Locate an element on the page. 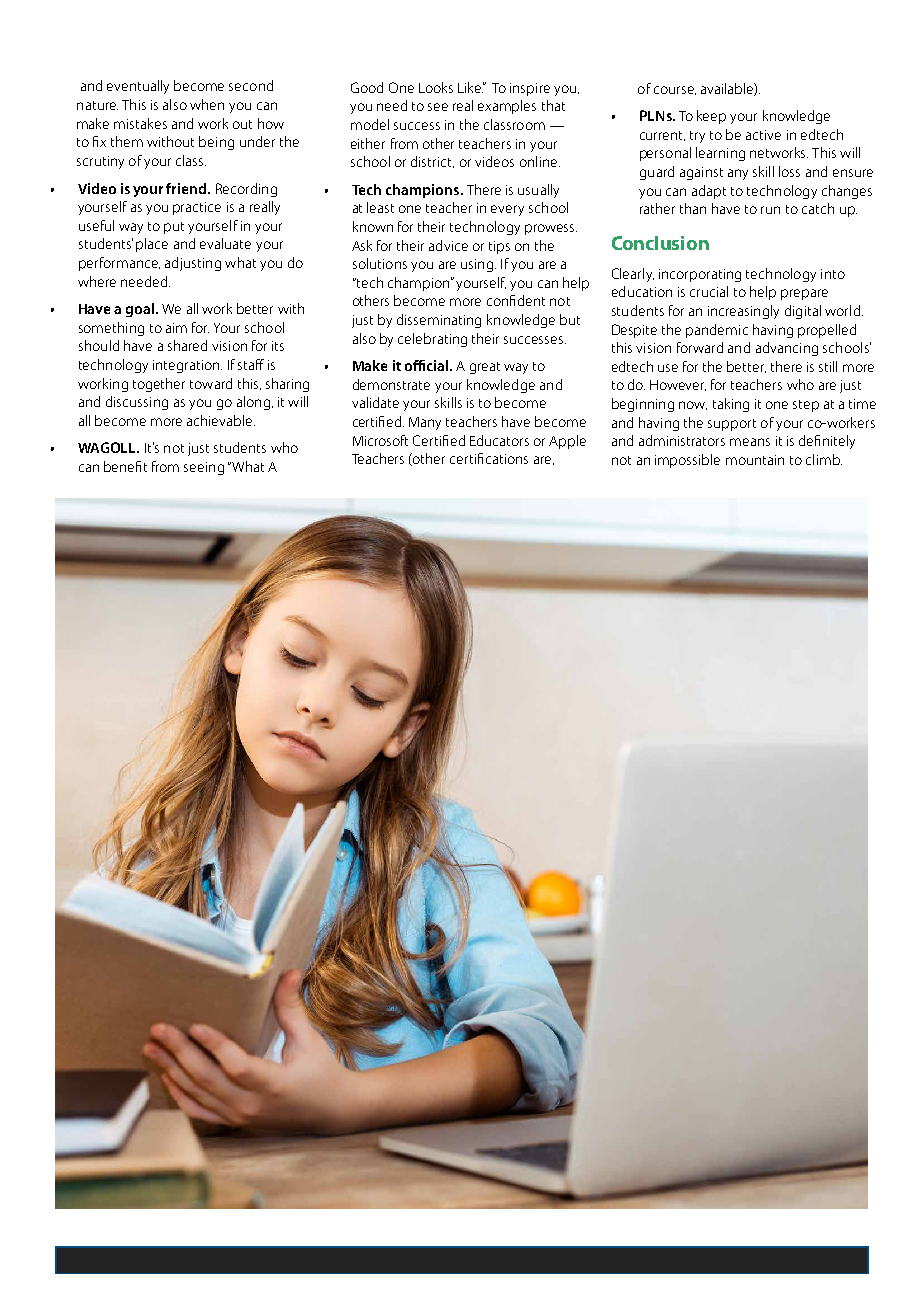  seeing is located at coordinates (204, 468).
